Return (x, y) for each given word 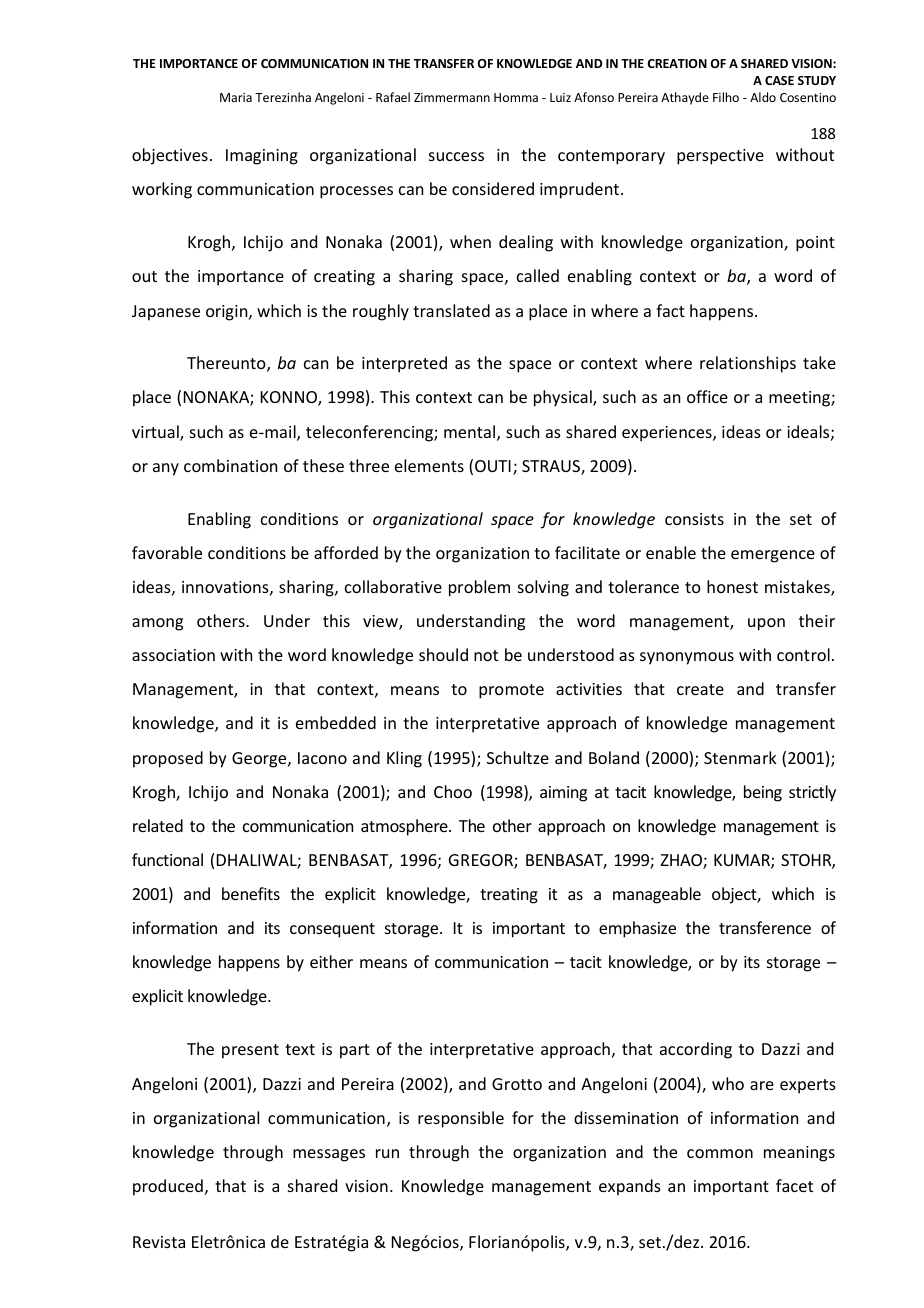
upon (766, 624)
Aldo (763, 97)
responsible (461, 1119)
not (486, 655)
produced (168, 1187)
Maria (236, 97)
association (173, 655)
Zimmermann (452, 97)
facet (794, 1185)
